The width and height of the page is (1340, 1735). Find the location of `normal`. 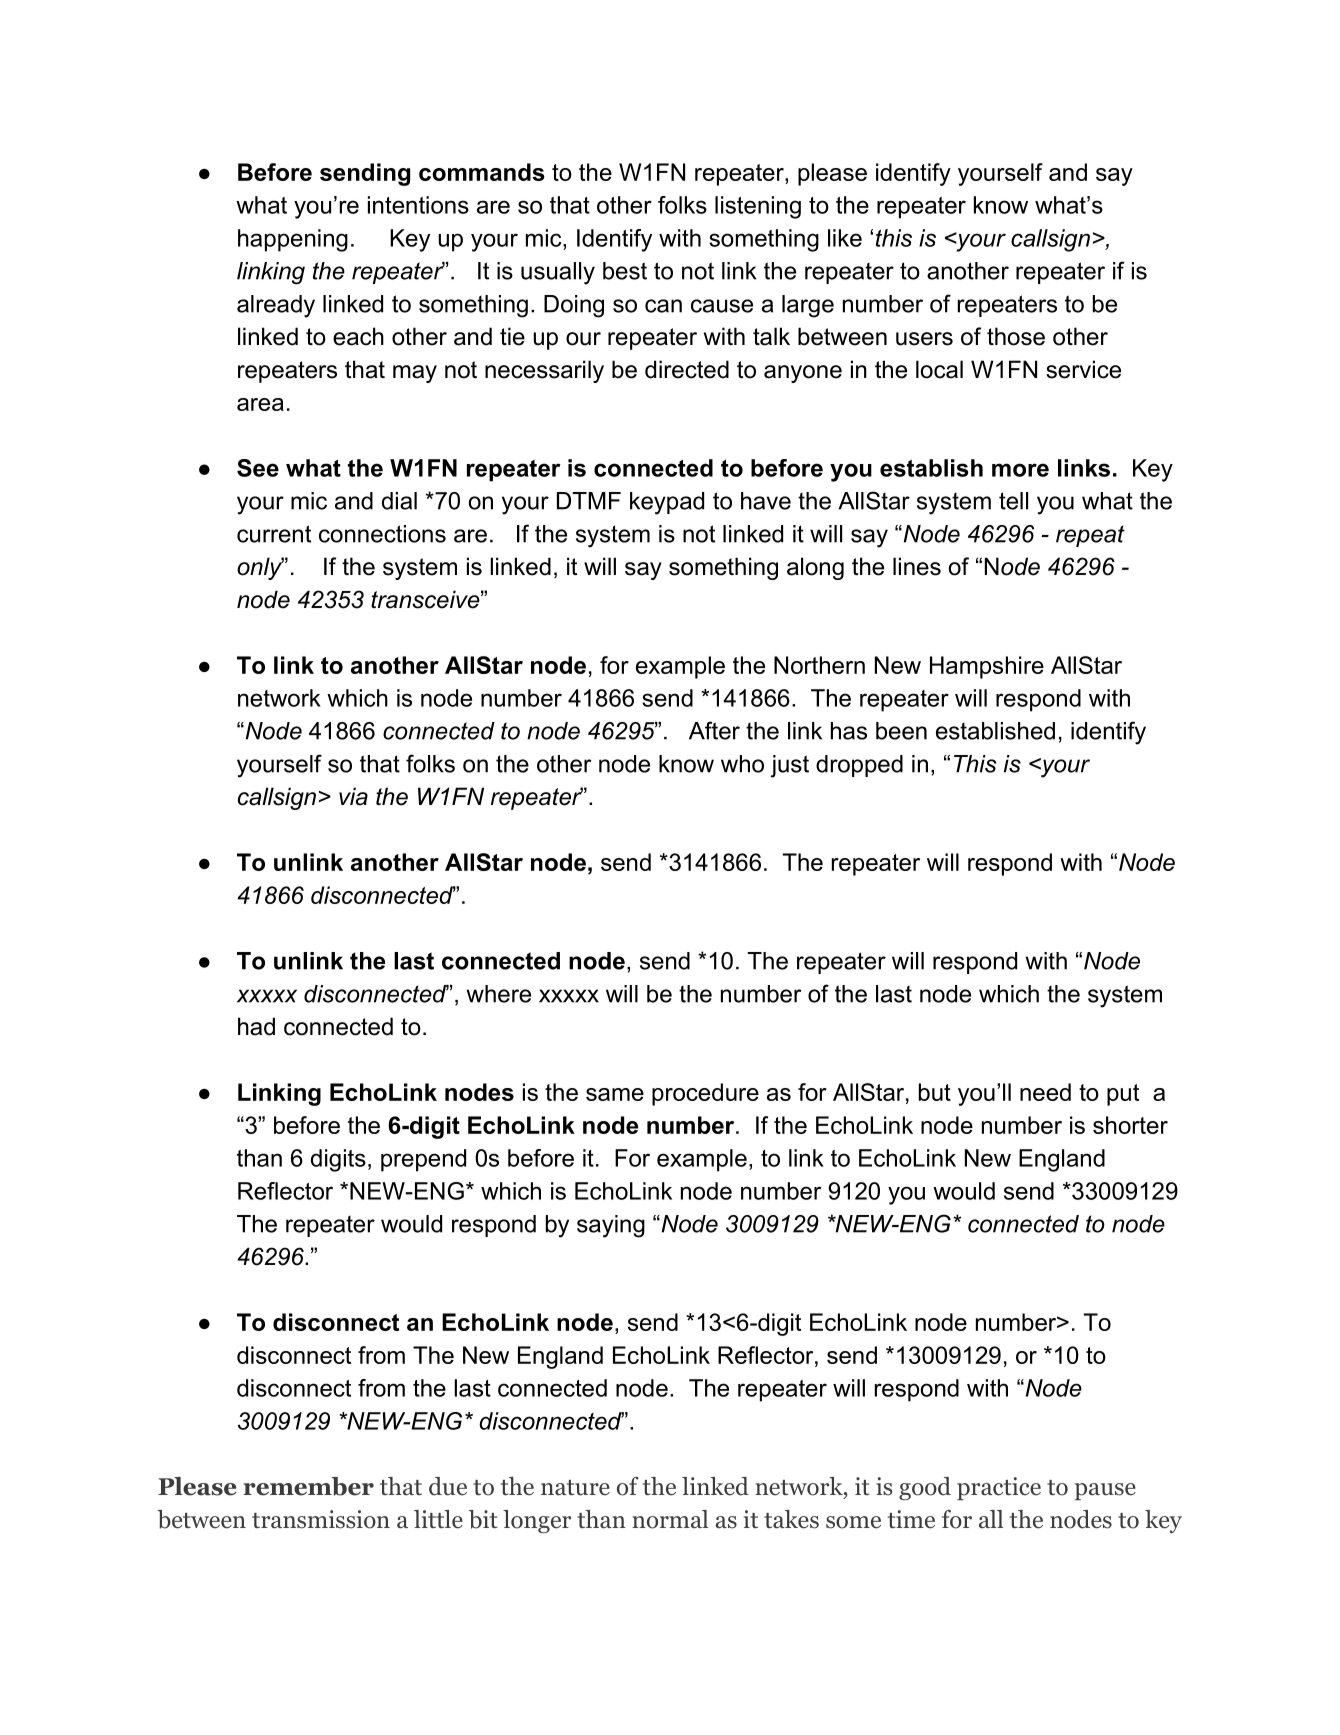

normal is located at coordinates (670, 1519).
